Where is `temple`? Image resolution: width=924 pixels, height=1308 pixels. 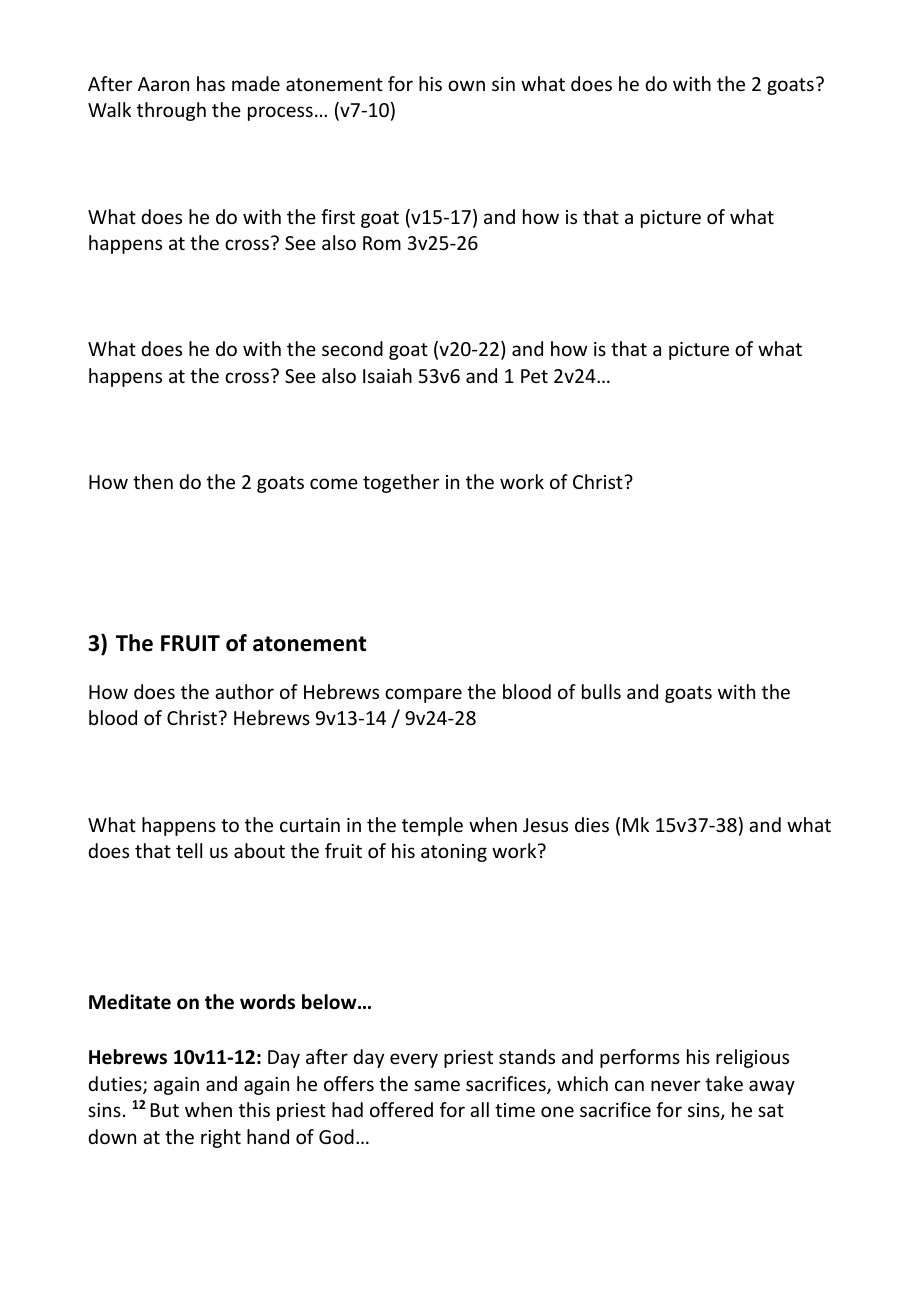 temple is located at coordinates (432, 826).
